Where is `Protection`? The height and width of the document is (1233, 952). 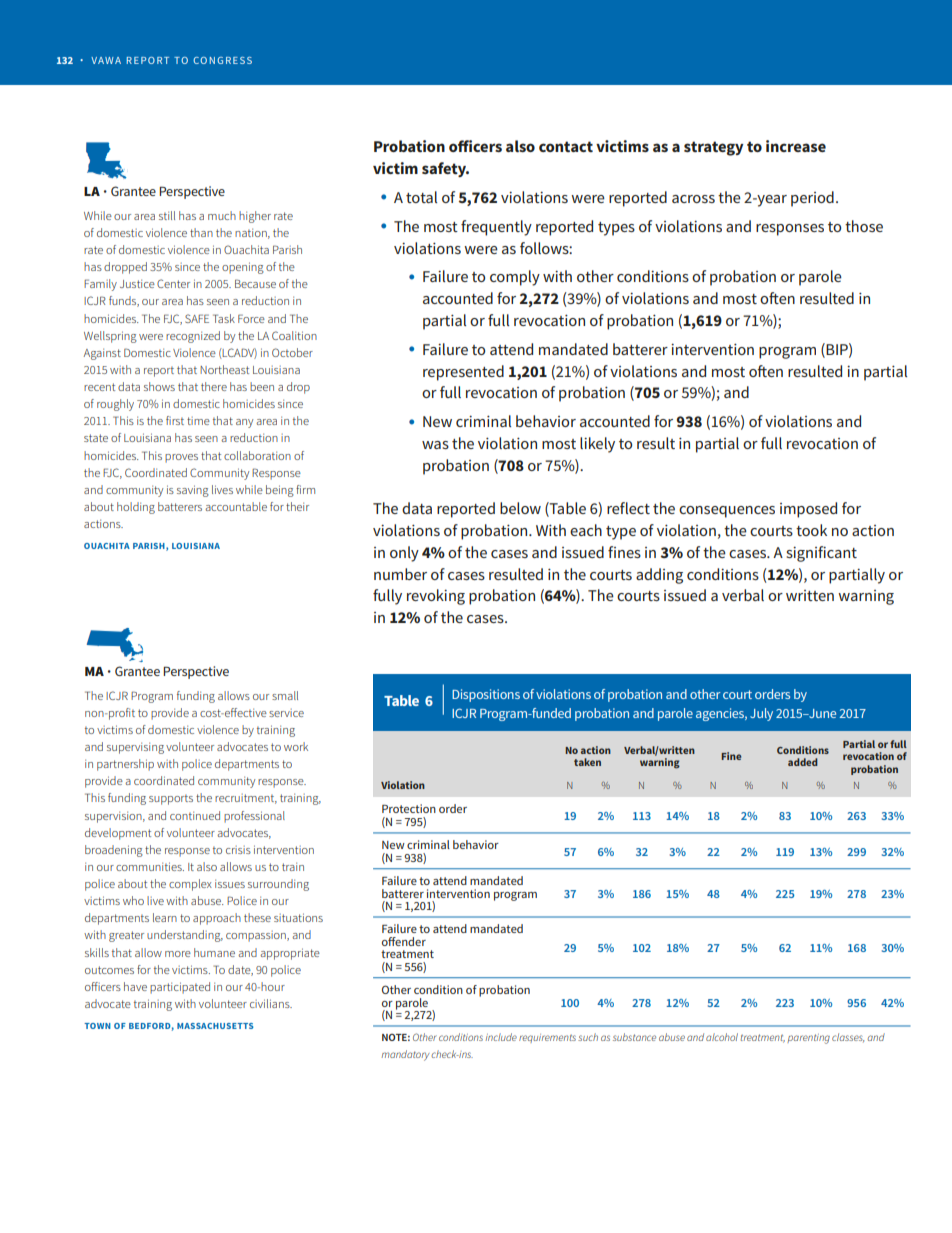 Protection is located at coordinates (409, 808).
